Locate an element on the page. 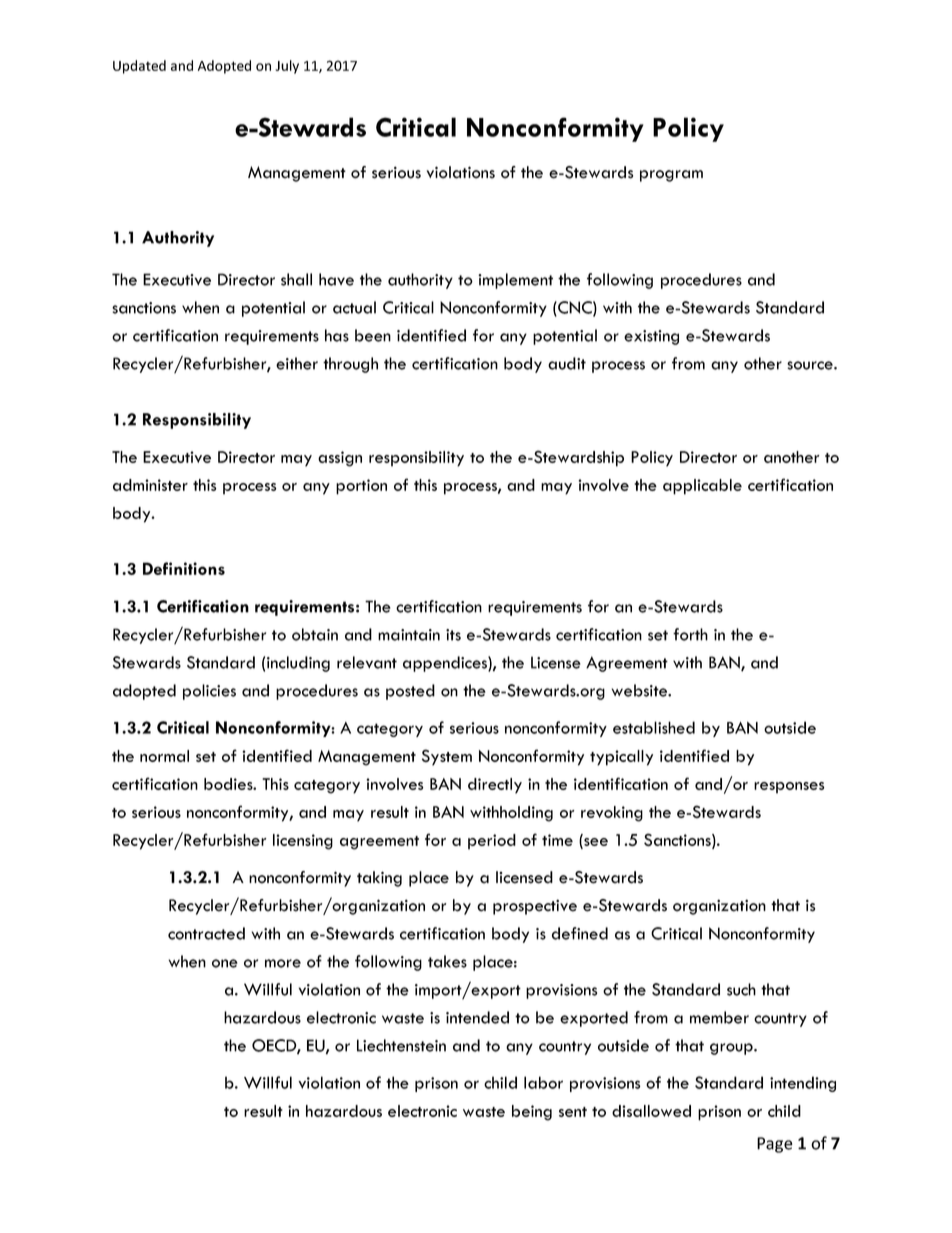 This page has height=1233, width=952. its is located at coordinates (453, 635).
